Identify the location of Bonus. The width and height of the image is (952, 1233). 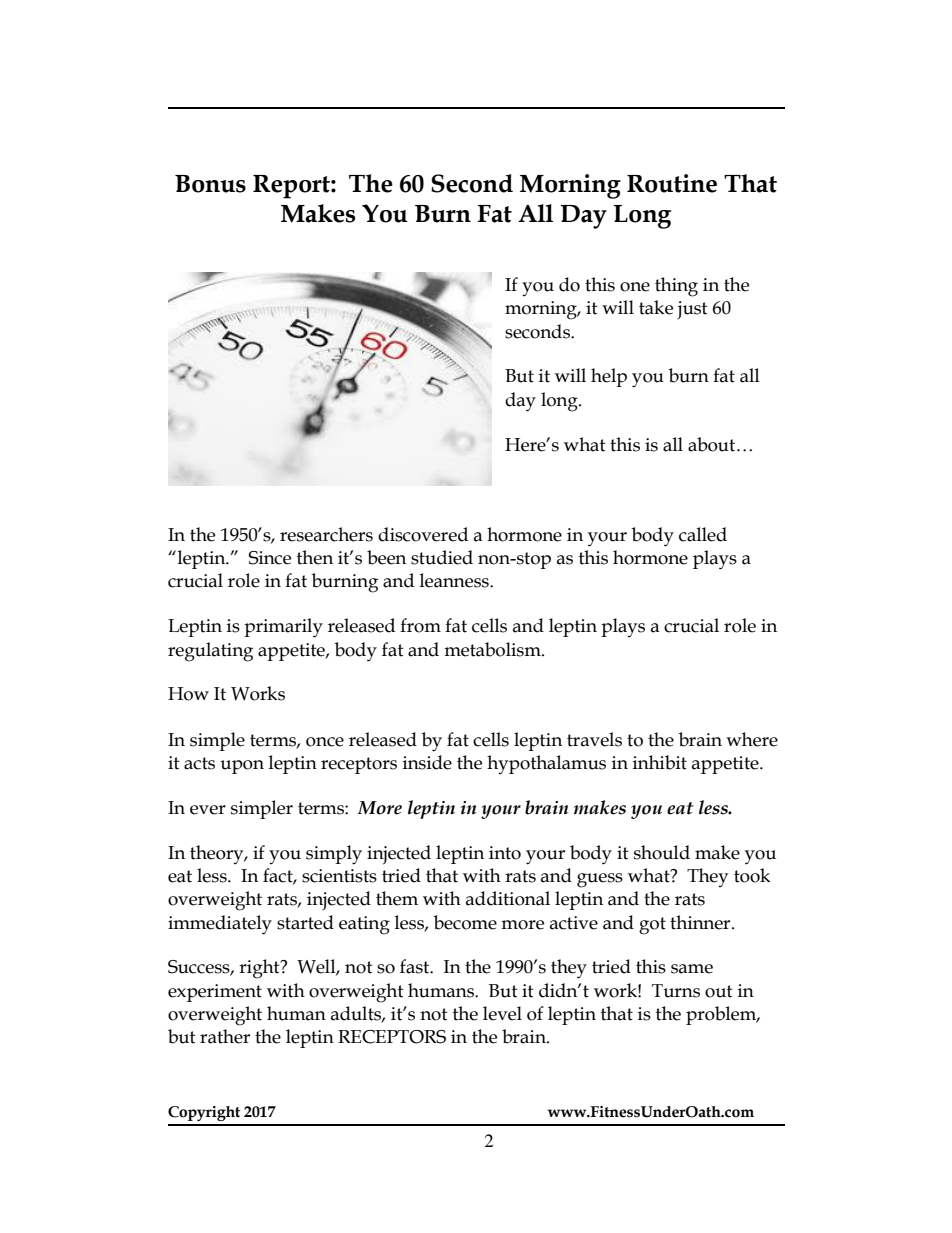
(210, 184).
